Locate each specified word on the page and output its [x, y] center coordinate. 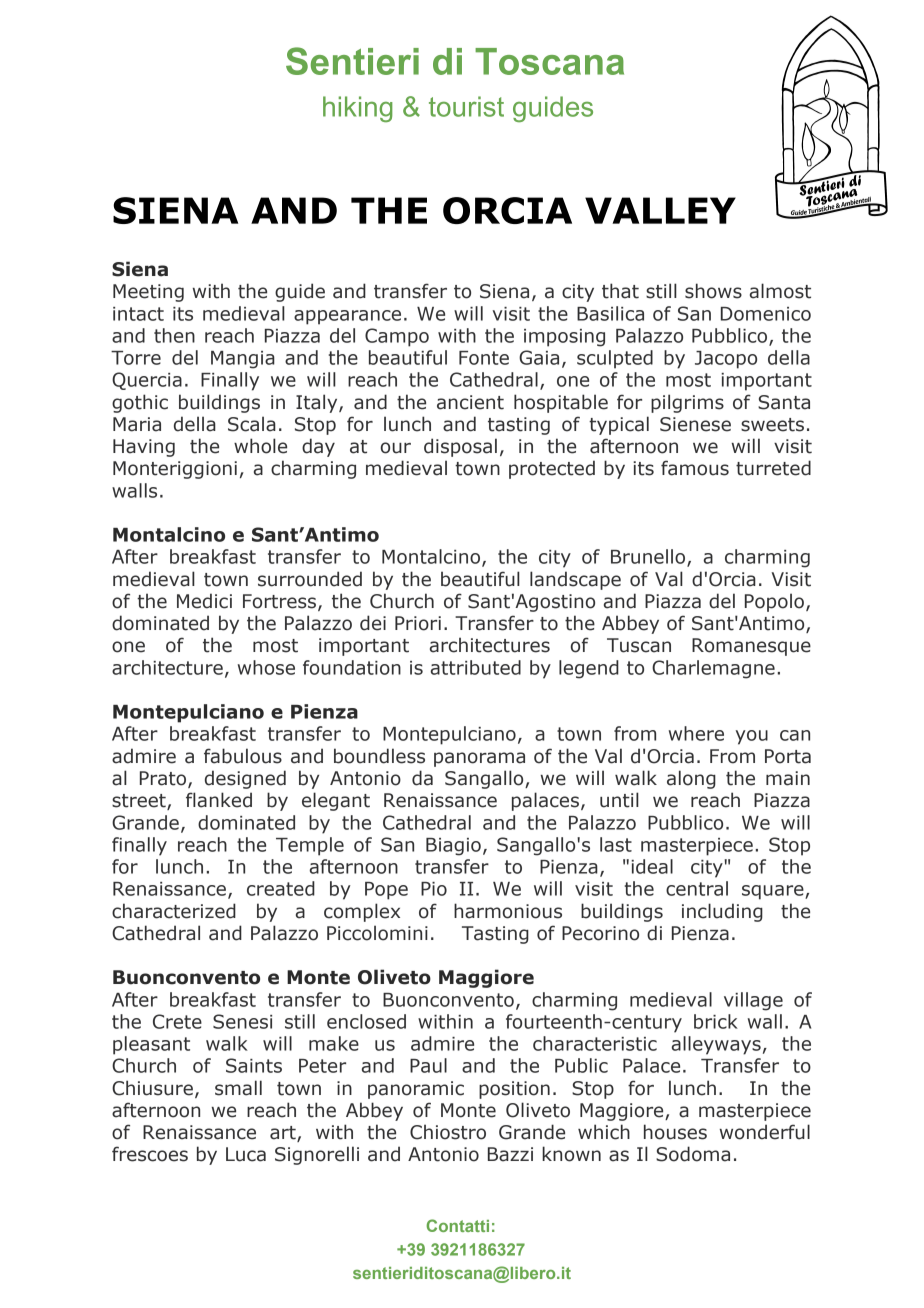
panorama [479, 759]
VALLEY [660, 210]
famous [695, 468]
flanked [219, 800]
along [691, 779]
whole [260, 446]
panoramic [416, 1090]
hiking [358, 109]
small [238, 1088]
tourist [466, 106]
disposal [460, 447]
